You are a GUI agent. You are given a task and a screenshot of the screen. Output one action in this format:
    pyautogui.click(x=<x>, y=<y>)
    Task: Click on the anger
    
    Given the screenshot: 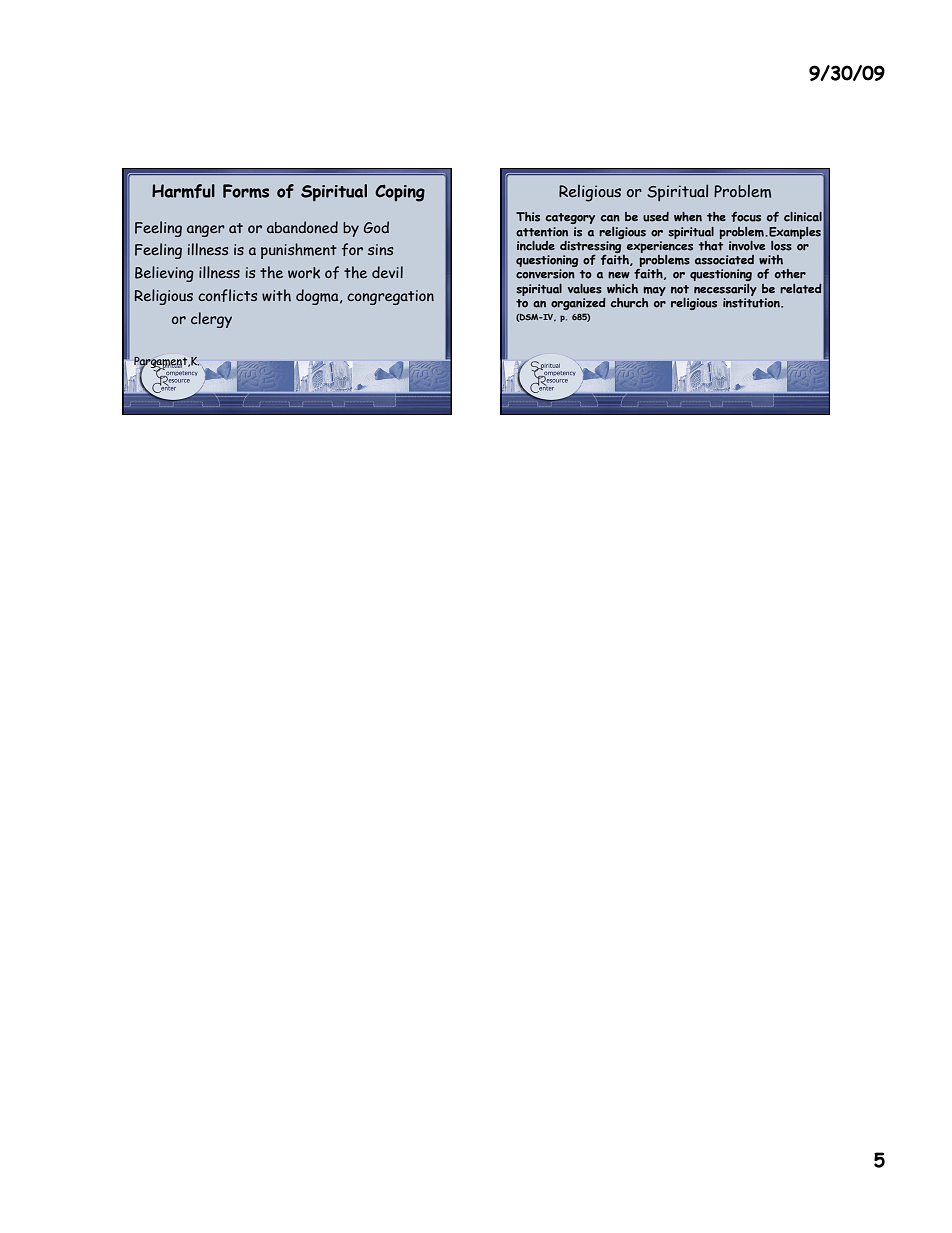 What is the action you would take?
    pyautogui.click(x=206, y=231)
